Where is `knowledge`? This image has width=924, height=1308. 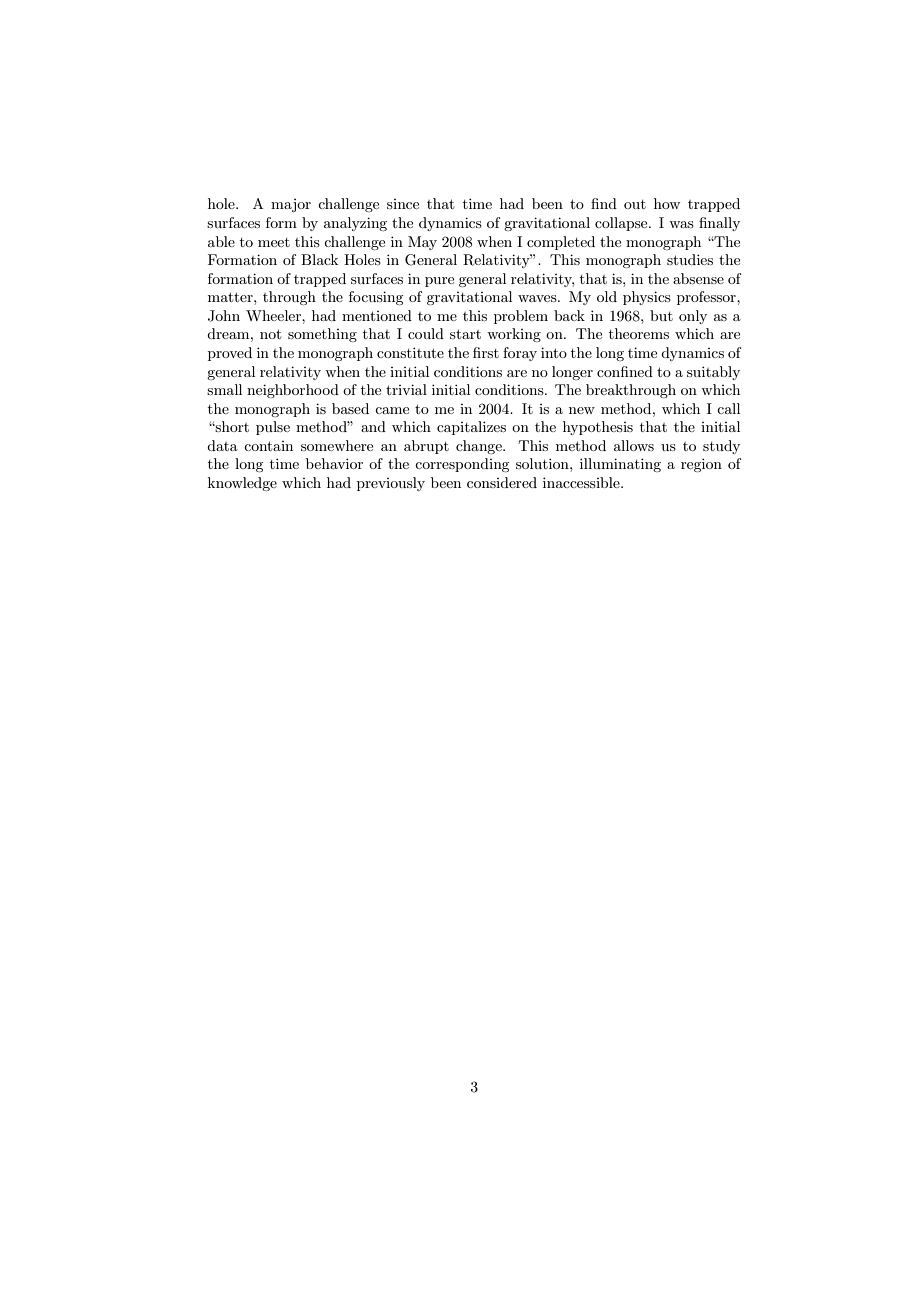
knowledge is located at coordinates (242, 484).
